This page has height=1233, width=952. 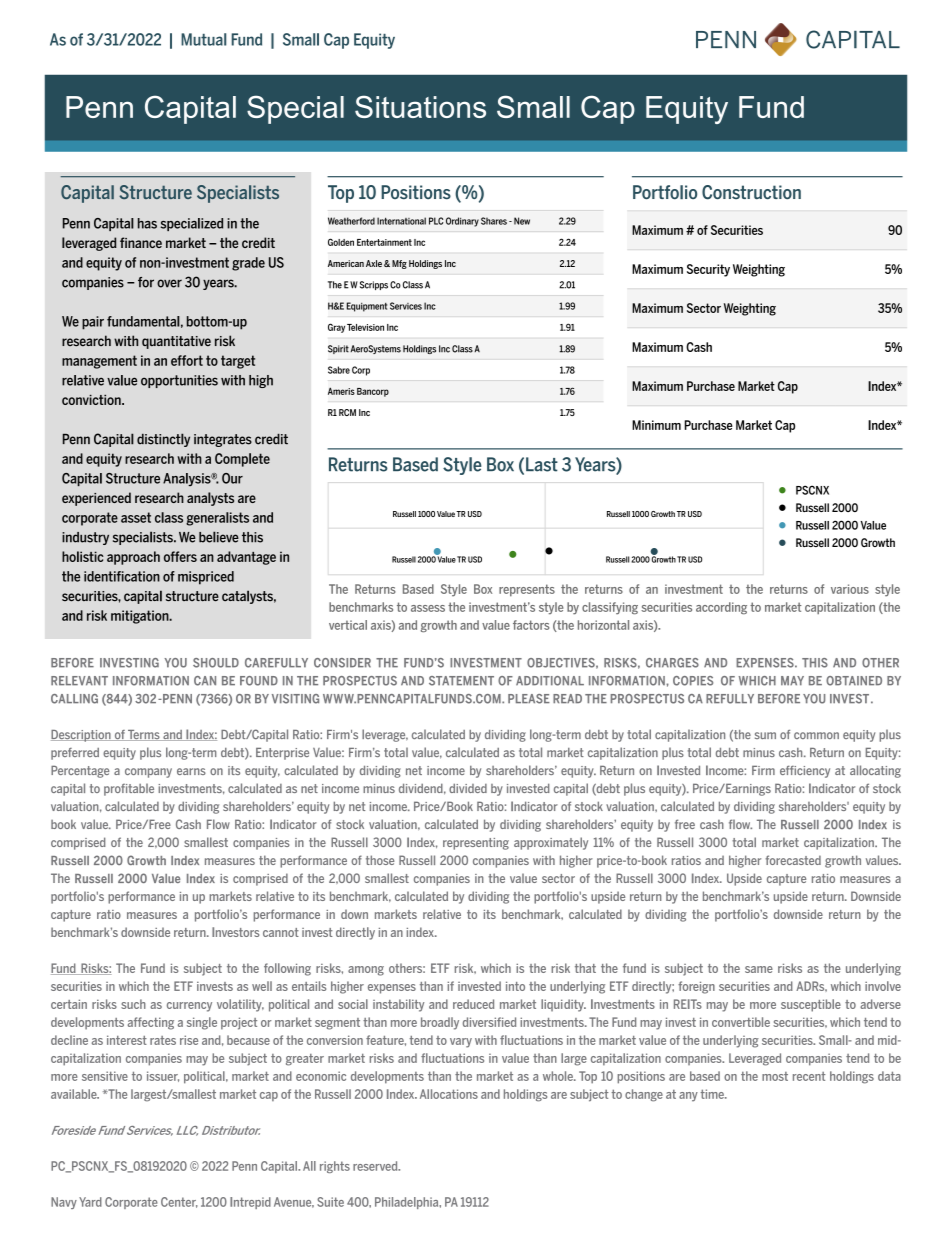 What do you see at coordinates (376, 1166) in the page?
I see `reserved` at bounding box center [376, 1166].
